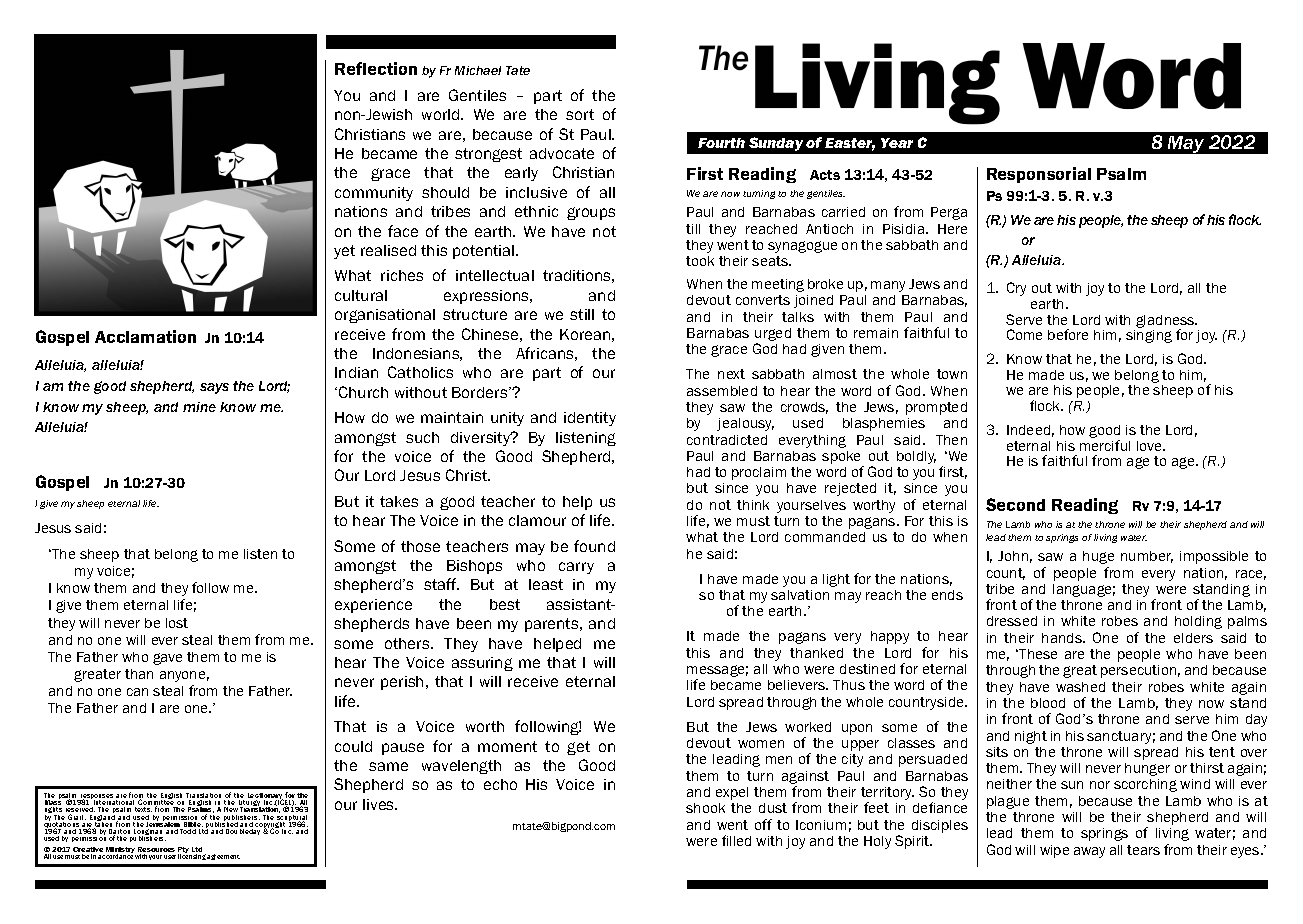 This screenshot has width=1303, height=924. I want to click on singing, so click(1149, 336).
